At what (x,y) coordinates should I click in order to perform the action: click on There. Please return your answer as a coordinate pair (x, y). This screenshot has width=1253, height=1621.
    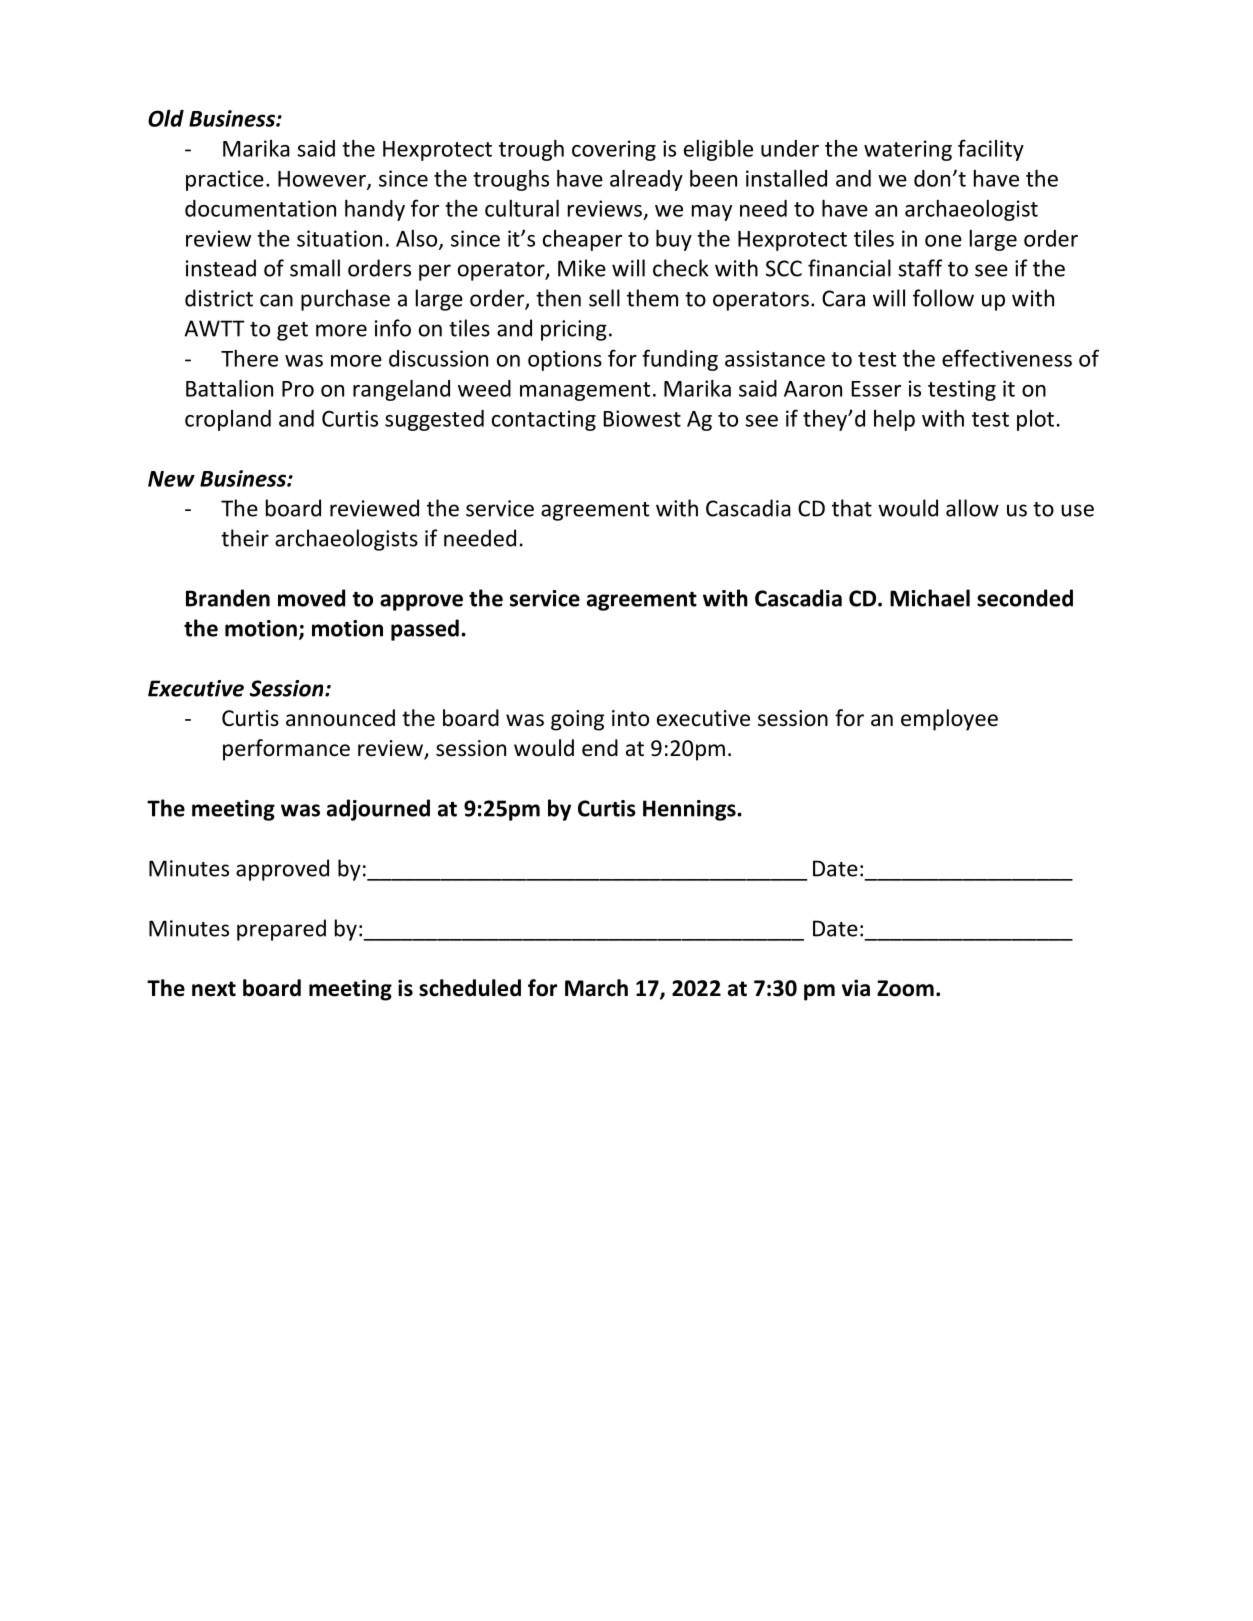
    Looking at the image, I should click on (249, 358).
